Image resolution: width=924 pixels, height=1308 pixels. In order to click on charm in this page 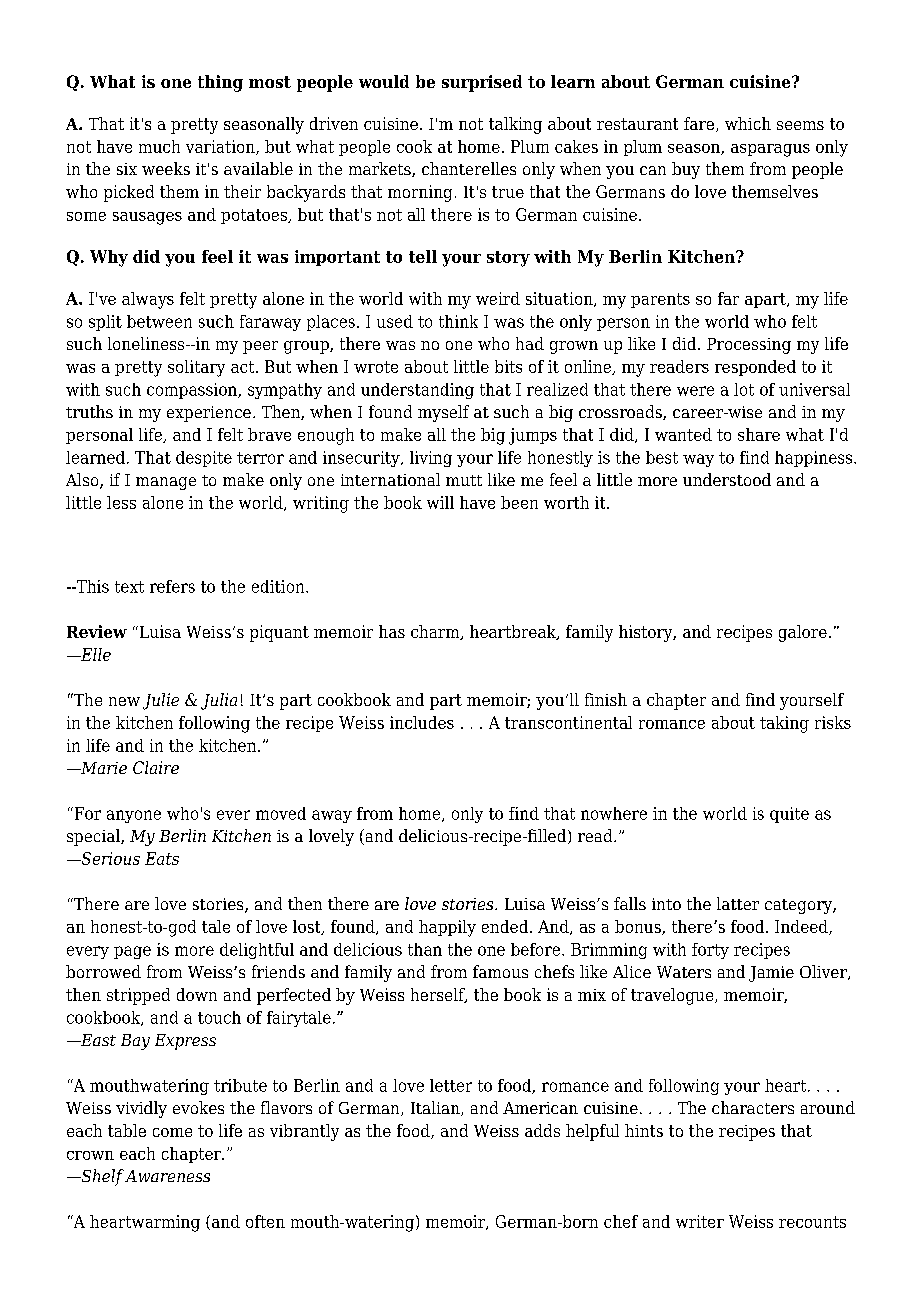, I will do `click(436, 632)`.
